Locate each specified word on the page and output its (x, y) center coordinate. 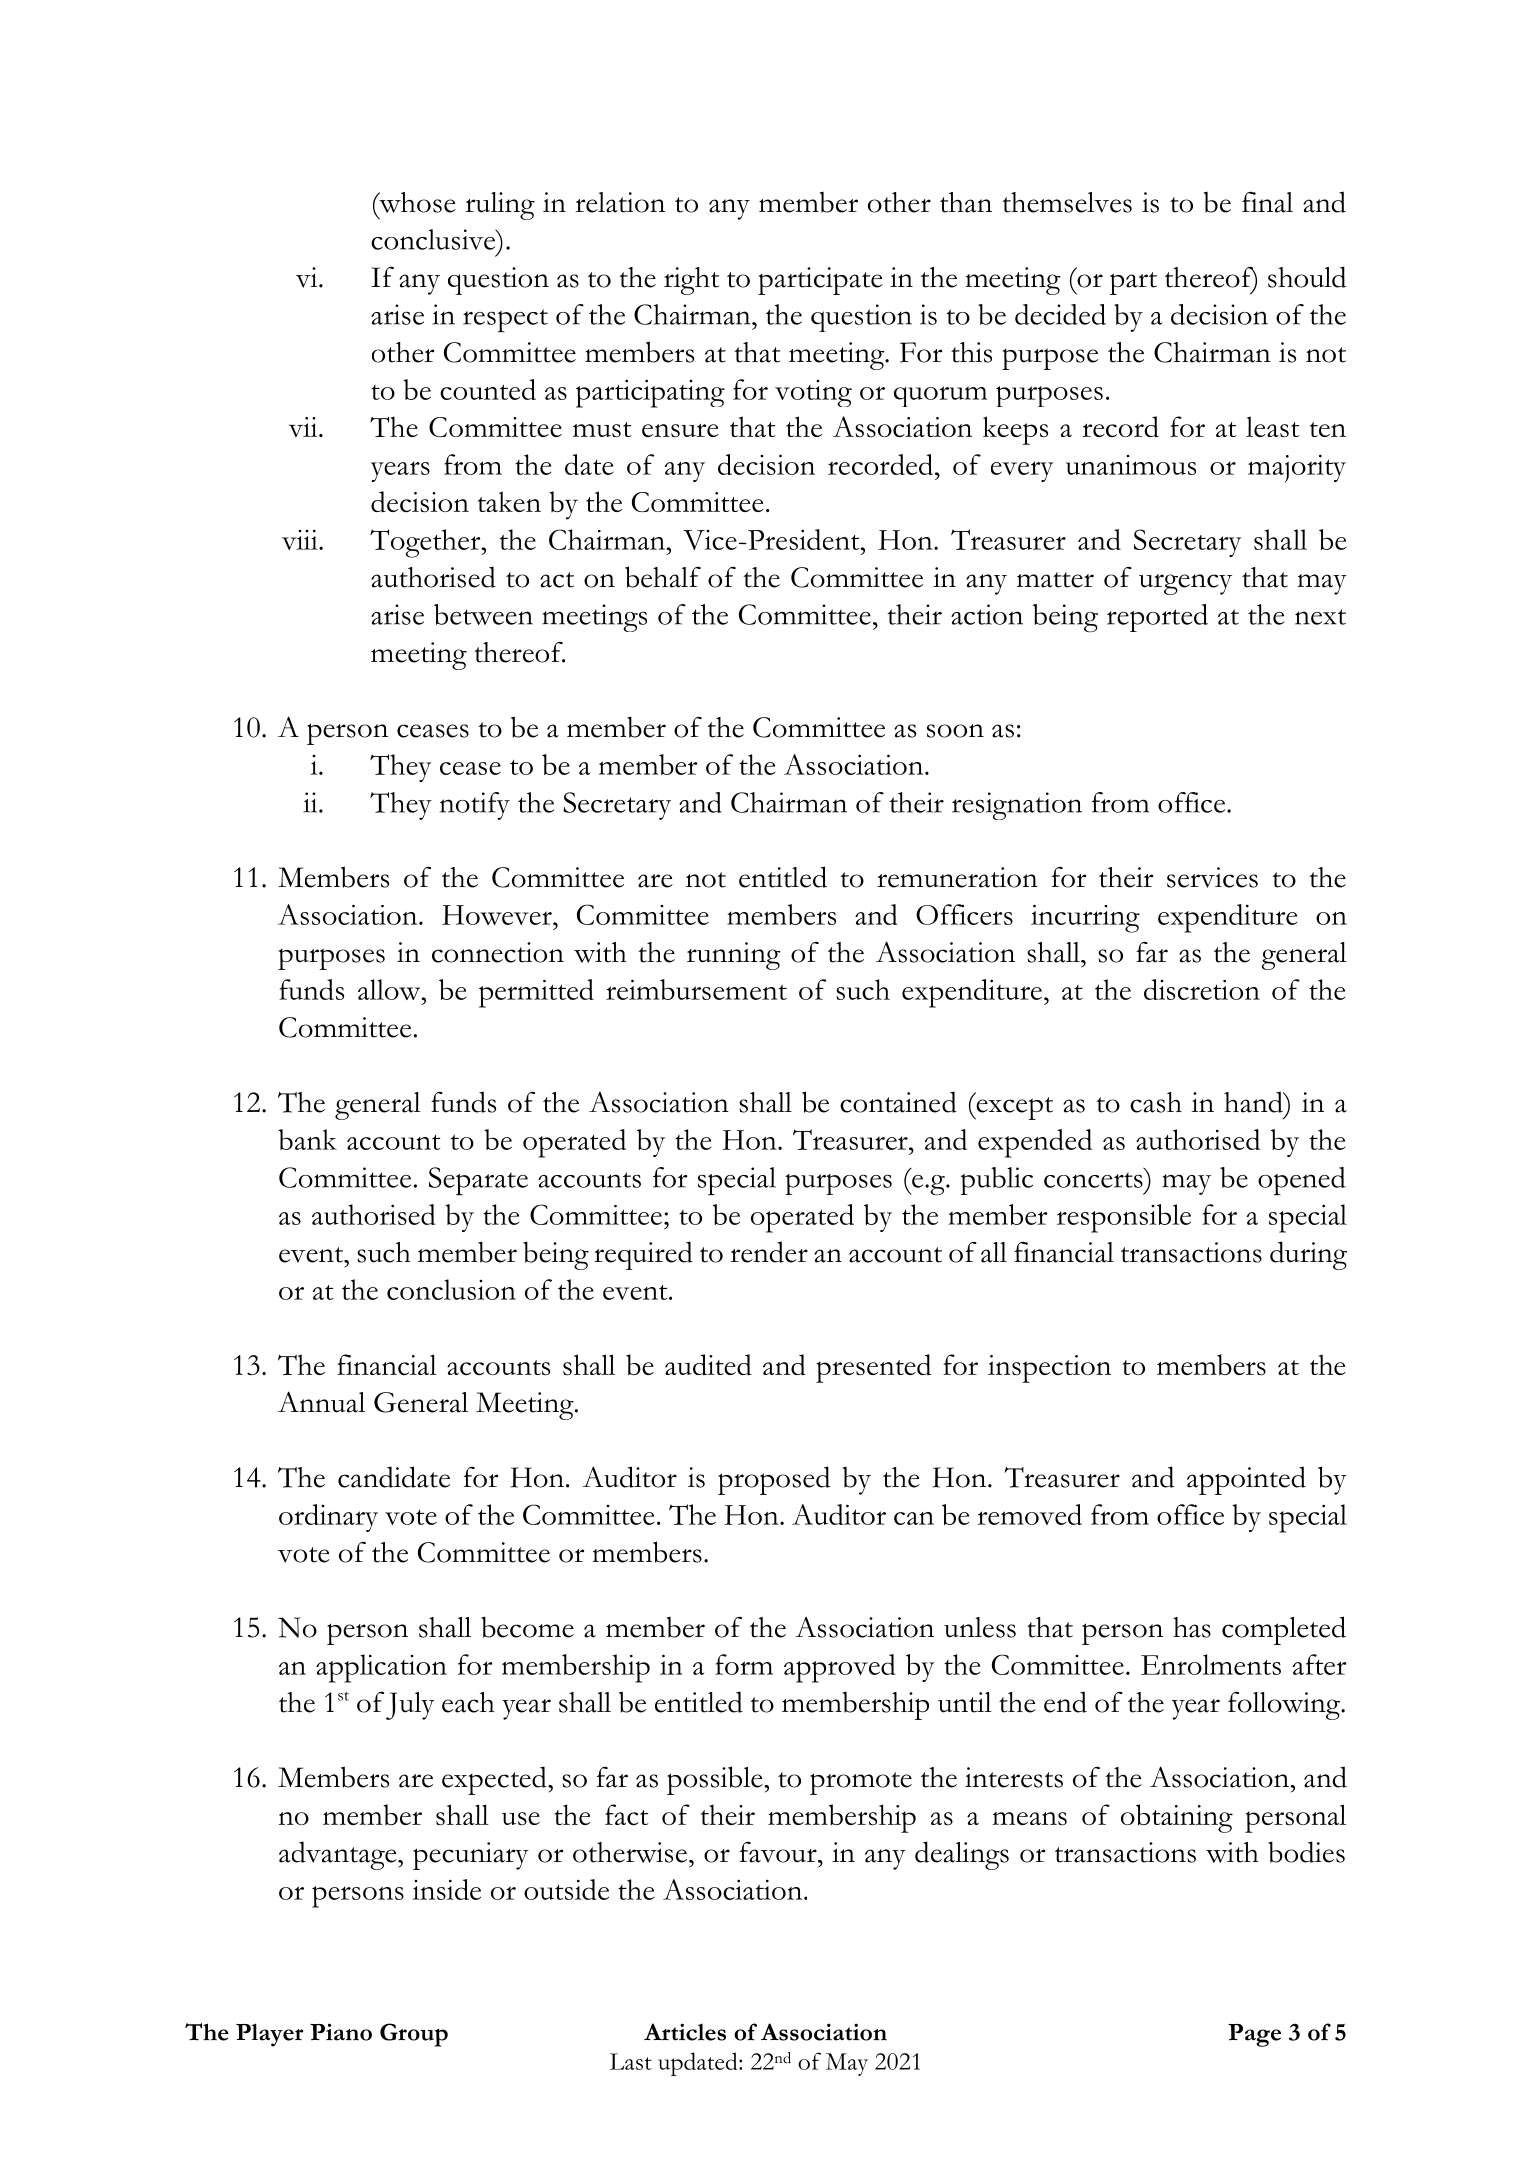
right (691, 281)
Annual (321, 1402)
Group (414, 2035)
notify (475, 806)
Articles (685, 2032)
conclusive (434, 239)
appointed (1246, 1480)
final (1267, 202)
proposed (774, 1480)
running (733, 956)
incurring (1085, 918)
